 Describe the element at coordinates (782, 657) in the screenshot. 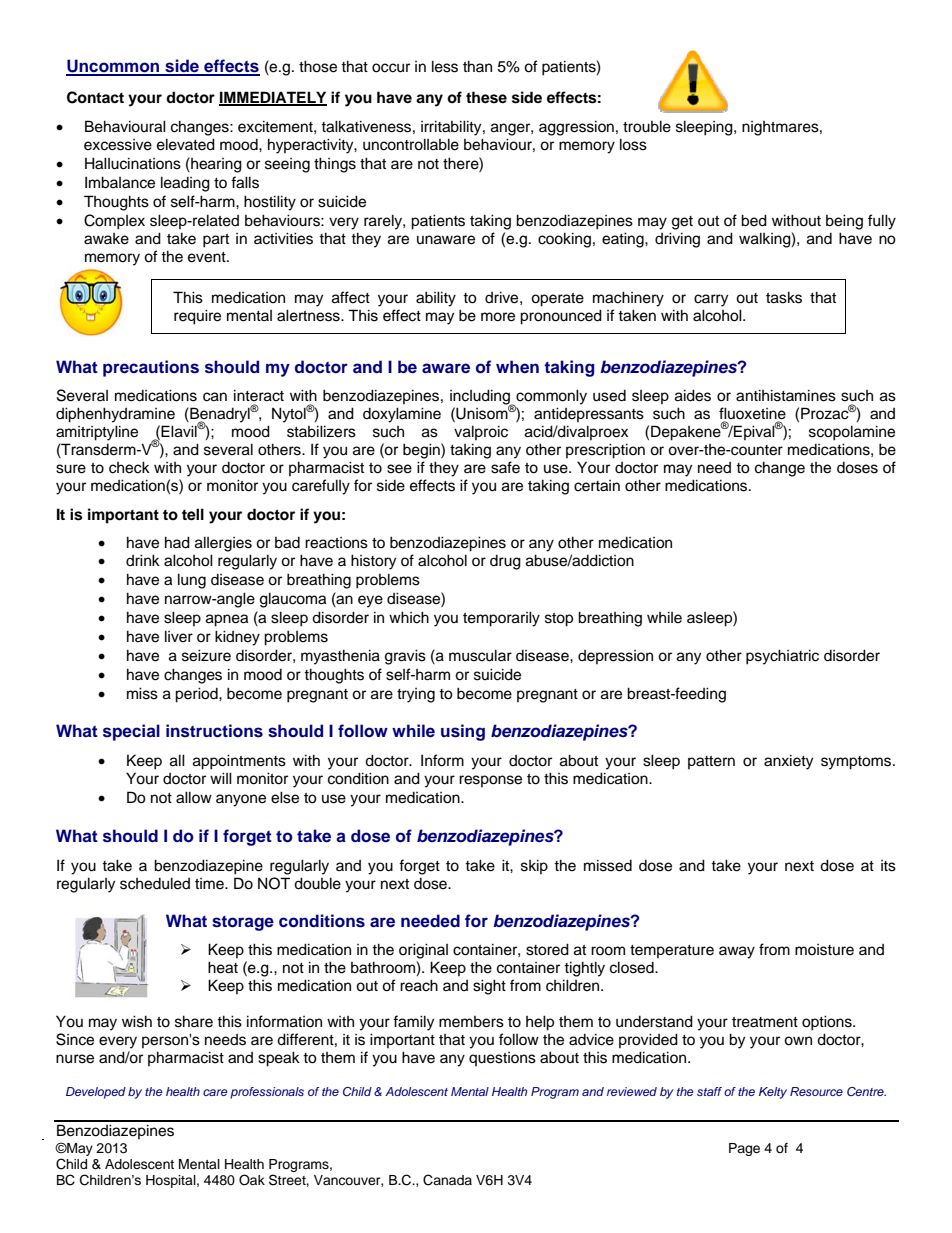

I see `psychiatric` at that location.
